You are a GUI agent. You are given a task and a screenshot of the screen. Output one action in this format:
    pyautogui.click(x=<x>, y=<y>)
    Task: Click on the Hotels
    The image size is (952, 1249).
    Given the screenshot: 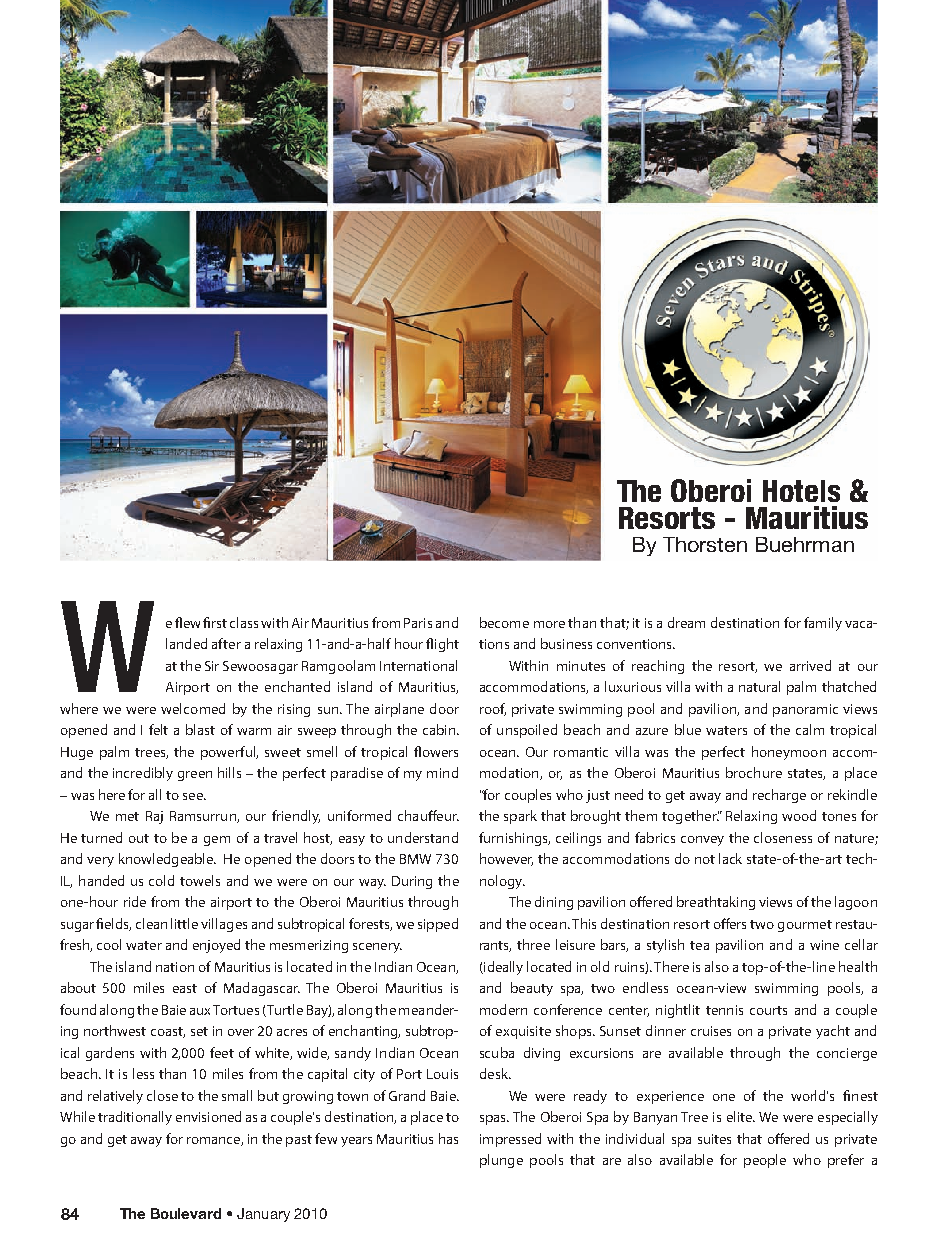 What is the action you would take?
    pyautogui.click(x=801, y=491)
